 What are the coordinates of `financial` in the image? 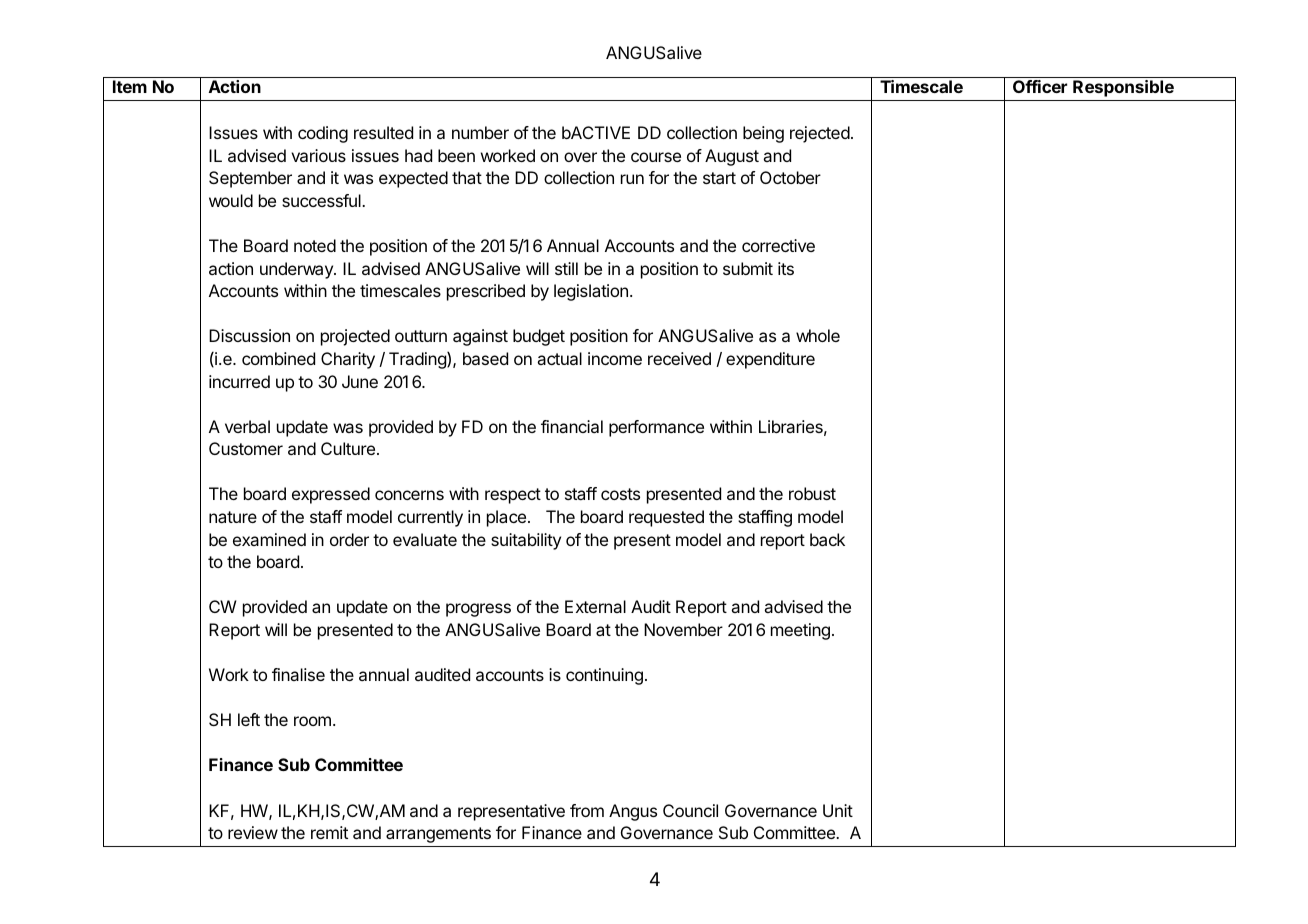 It's located at (572, 426).
